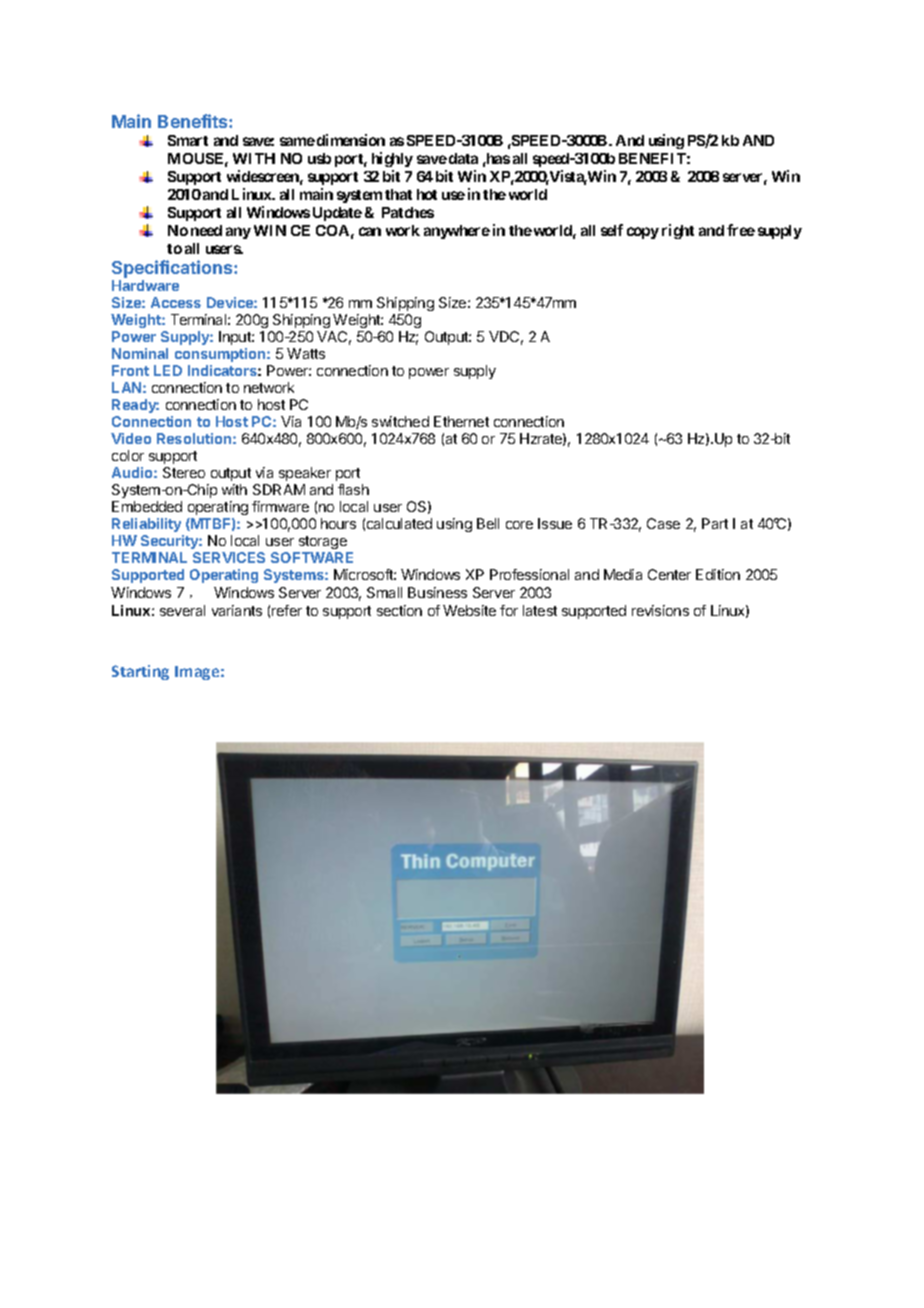 Image resolution: width=924 pixels, height=1308 pixels. Describe the element at coordinates (399, 610) in the image. I see `section` at that location.
